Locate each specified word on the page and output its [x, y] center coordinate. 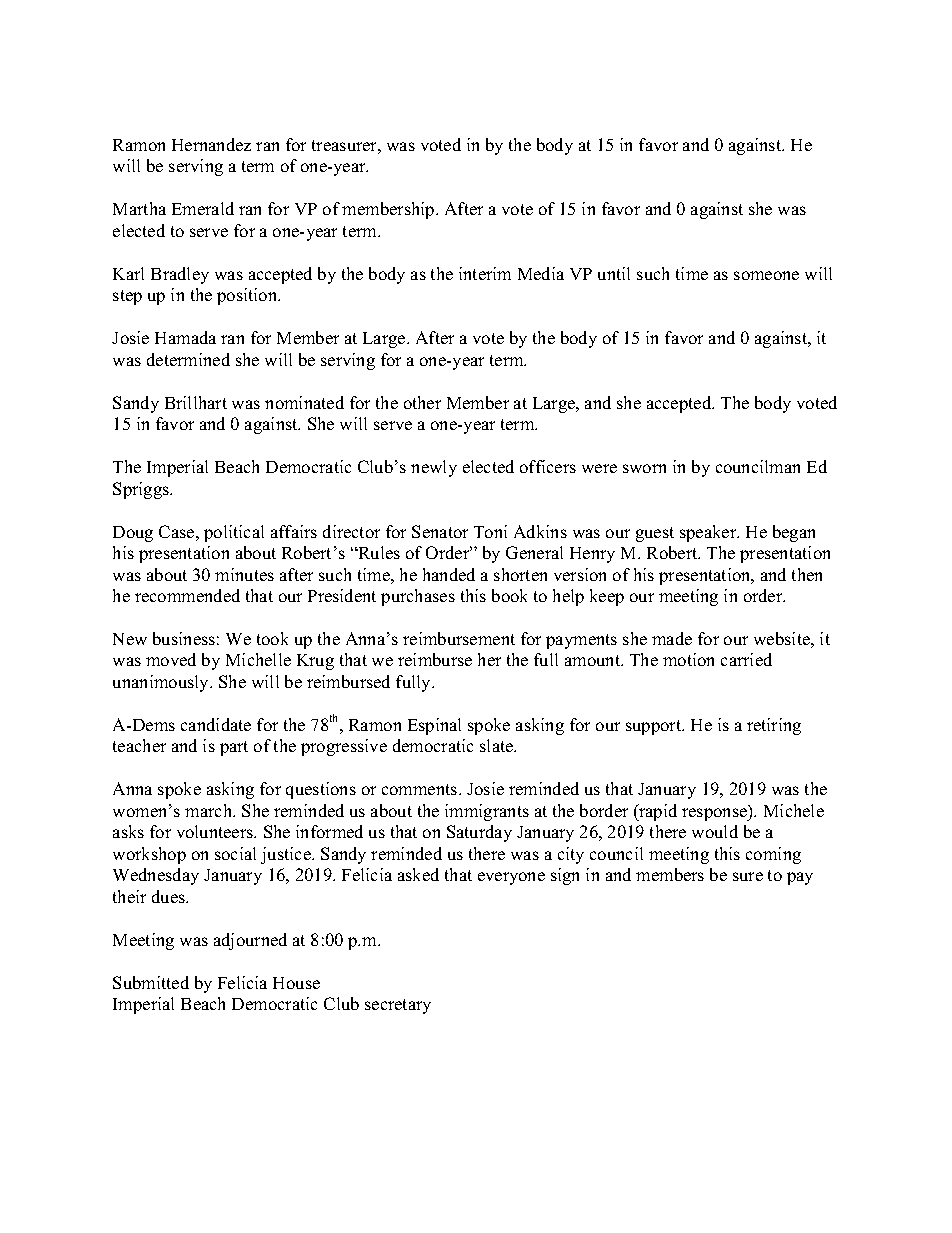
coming [773, 855]
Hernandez [211, 144]
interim [485, 273]
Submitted [151, 982]
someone [766, 275]
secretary [398, 1006]
